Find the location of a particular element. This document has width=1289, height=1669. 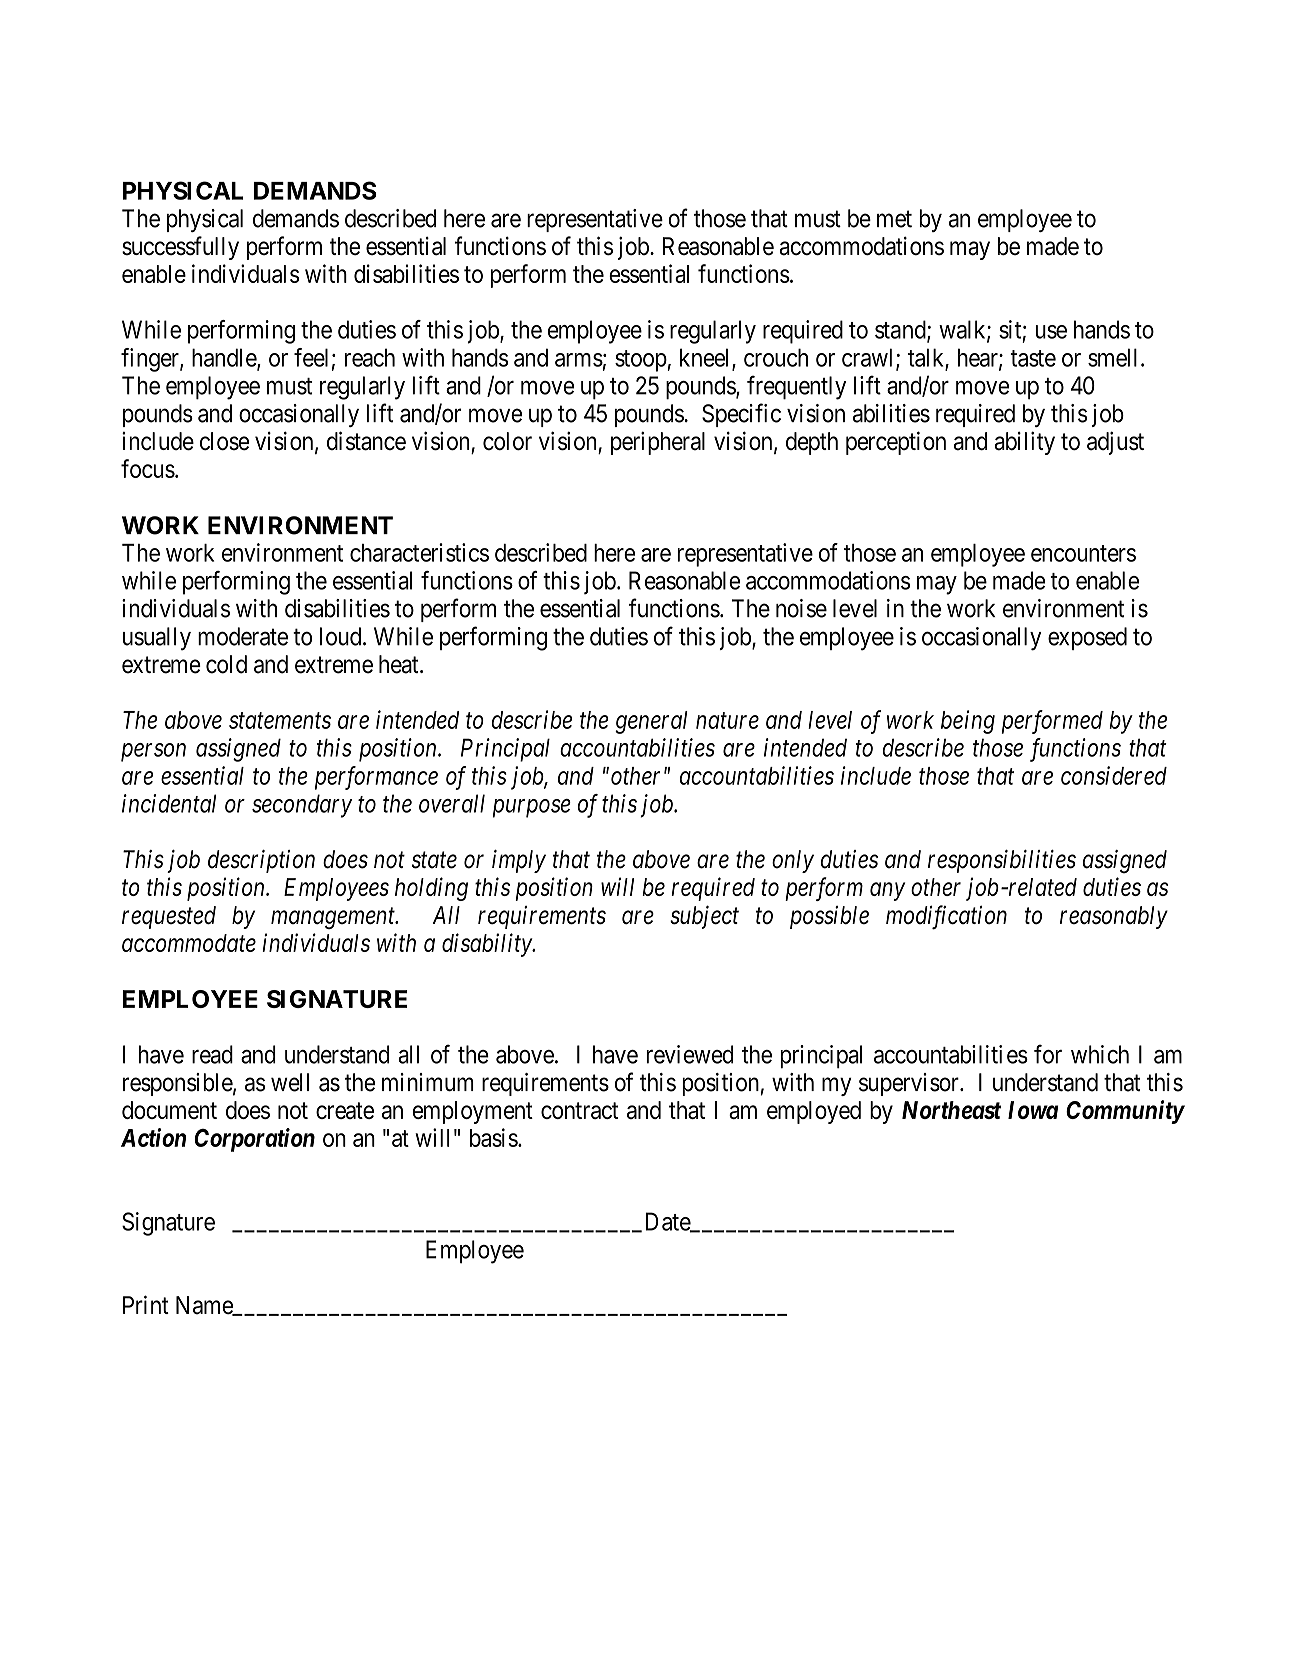

well is located at coordinates (290, 1082).
